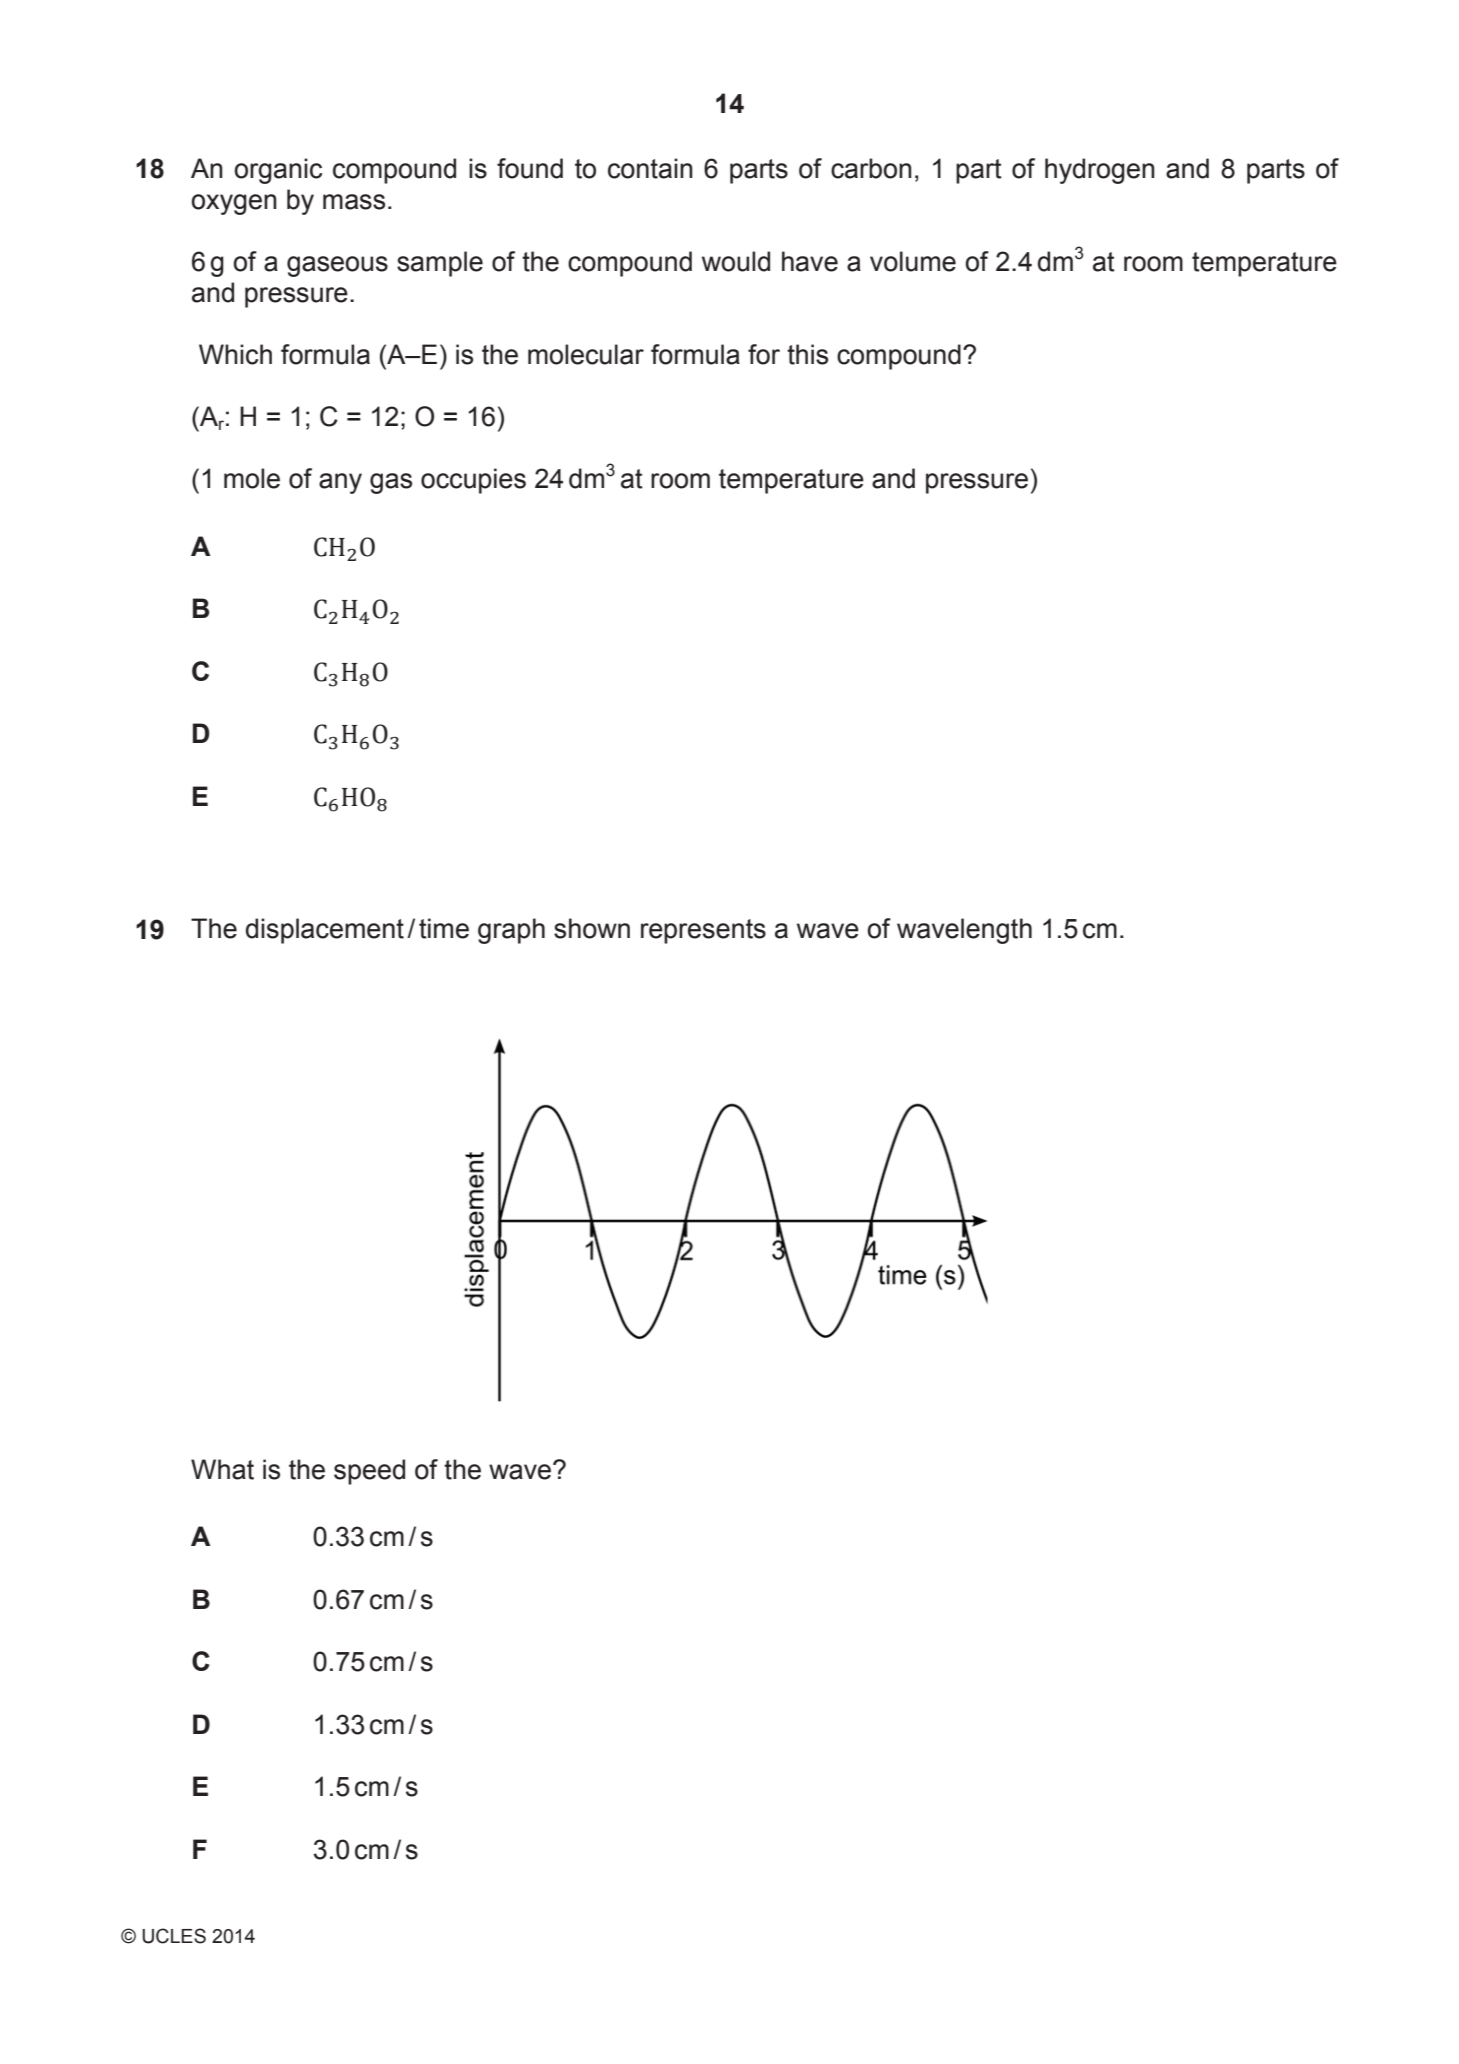  What do you see at coordinates (369, 1472) in the screenshot?
I see `speed` at bounding box center [369, 1472].
